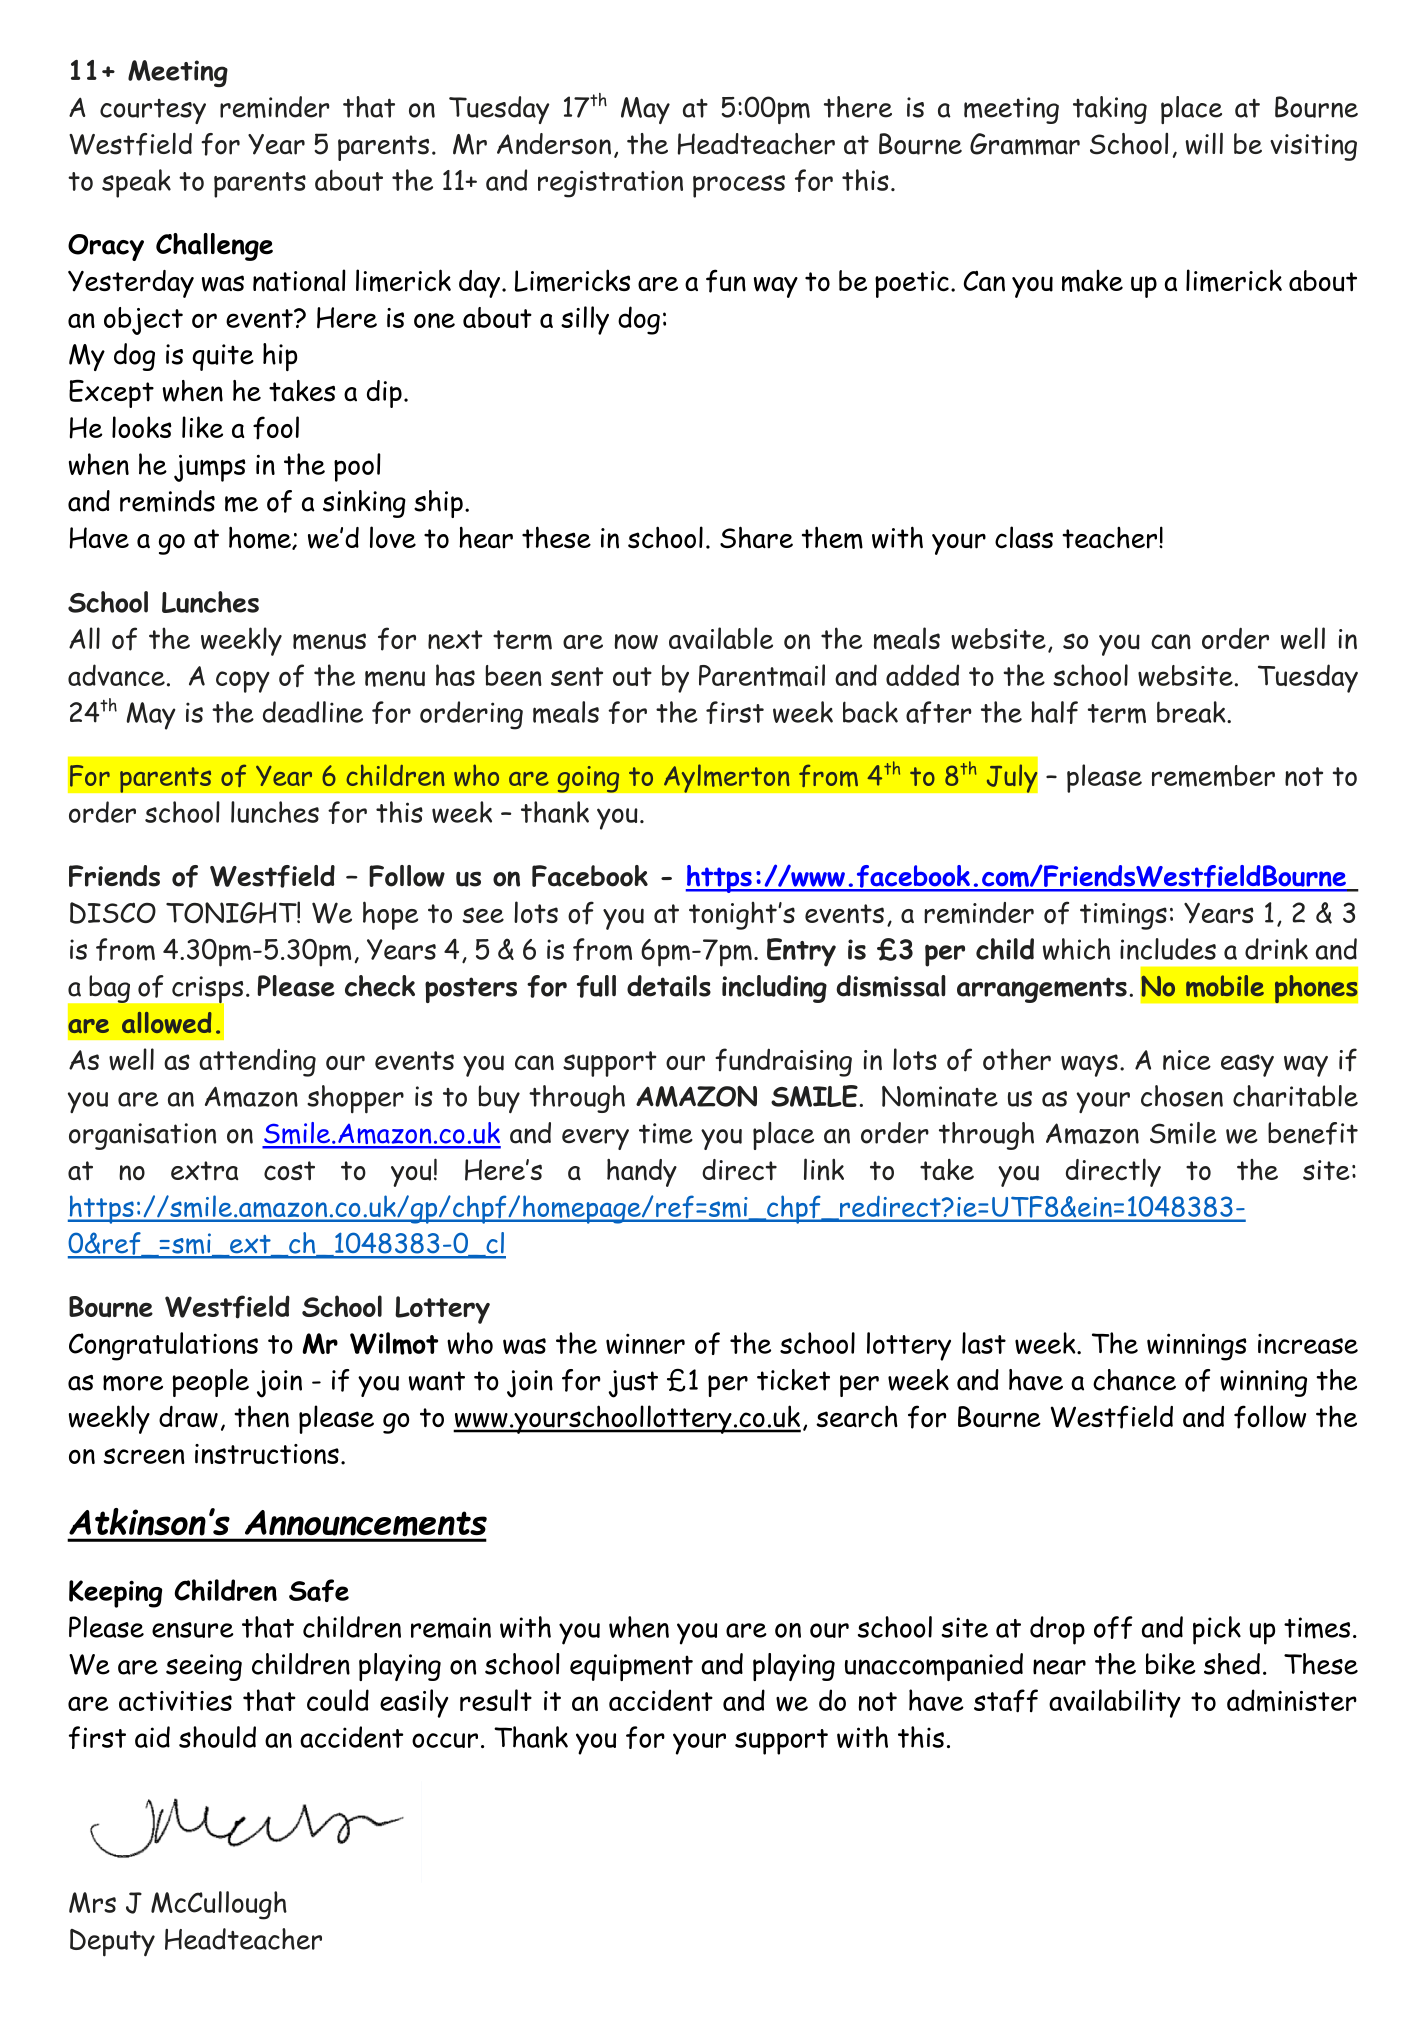 The height and width of the screenshot is (2017, 1426). I want to click on will, so click(1204, 143).
